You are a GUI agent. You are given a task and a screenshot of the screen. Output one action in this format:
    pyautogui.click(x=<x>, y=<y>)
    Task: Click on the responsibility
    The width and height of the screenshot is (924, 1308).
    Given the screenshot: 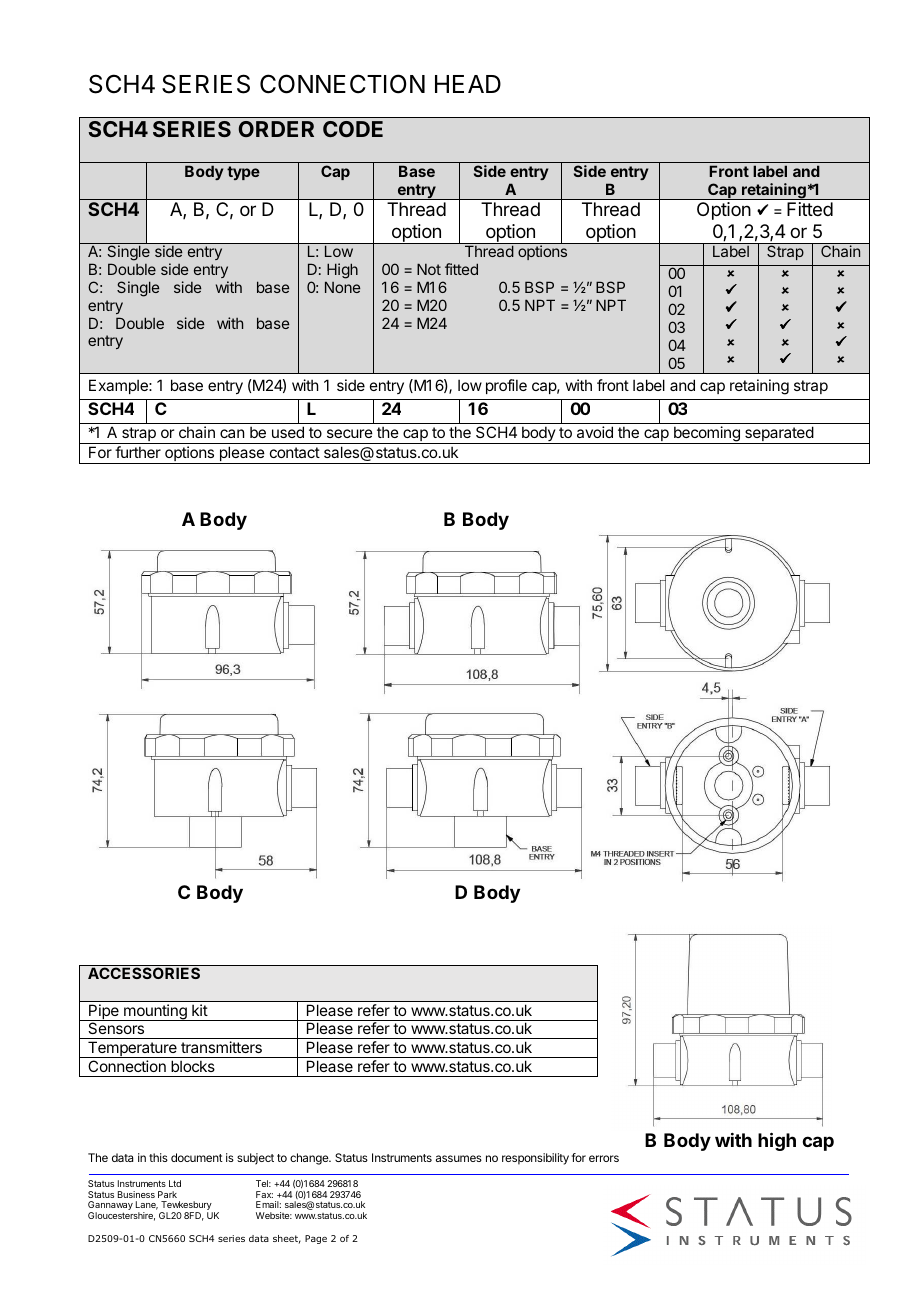 What is the action you would take?
    pyautogui.click(x=535, y=1159)
